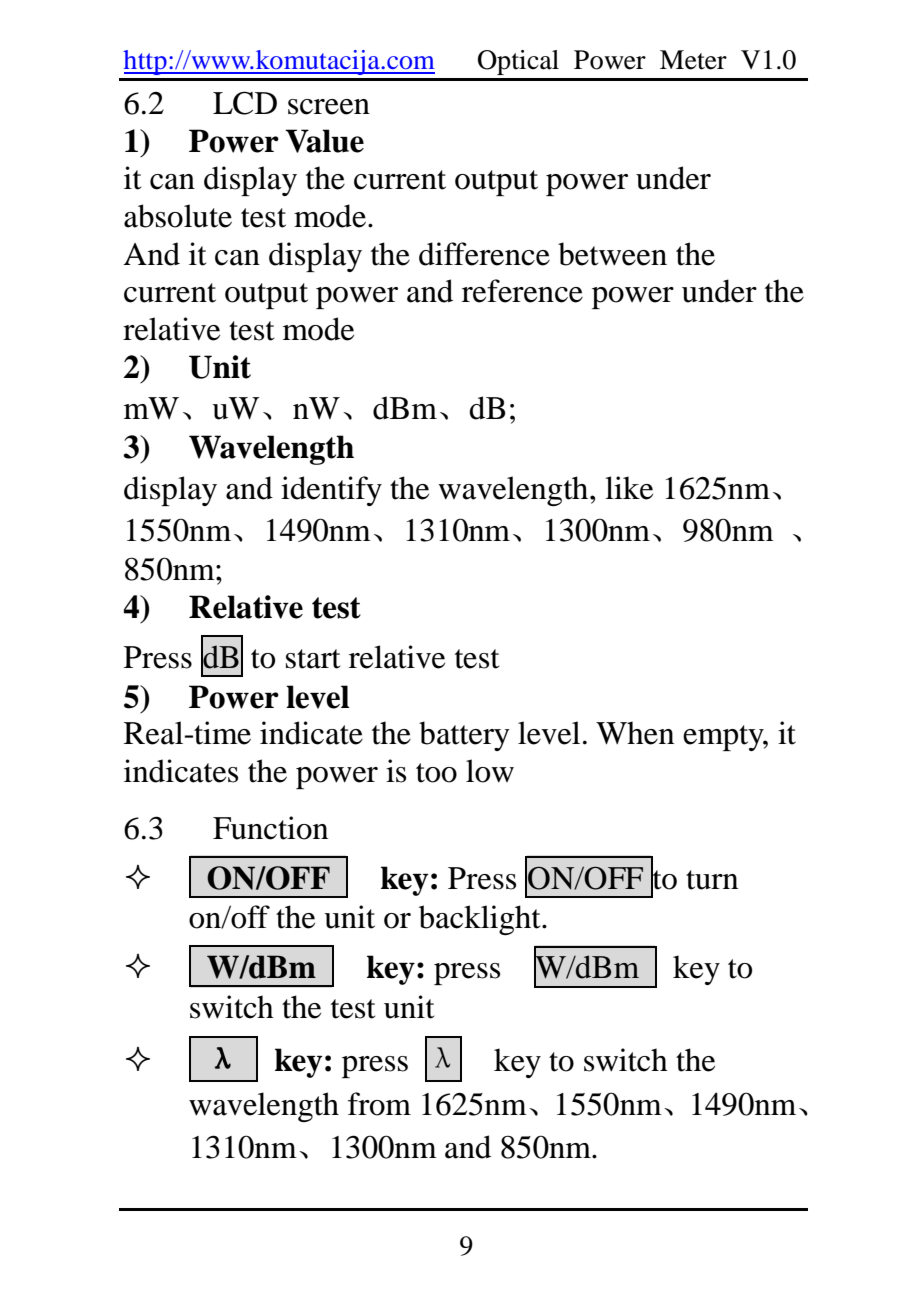 The image size is (924, 1308). What do you see at coordinates (329, 107) in the image?
I see `screen` at bounding box center [329, 107].
